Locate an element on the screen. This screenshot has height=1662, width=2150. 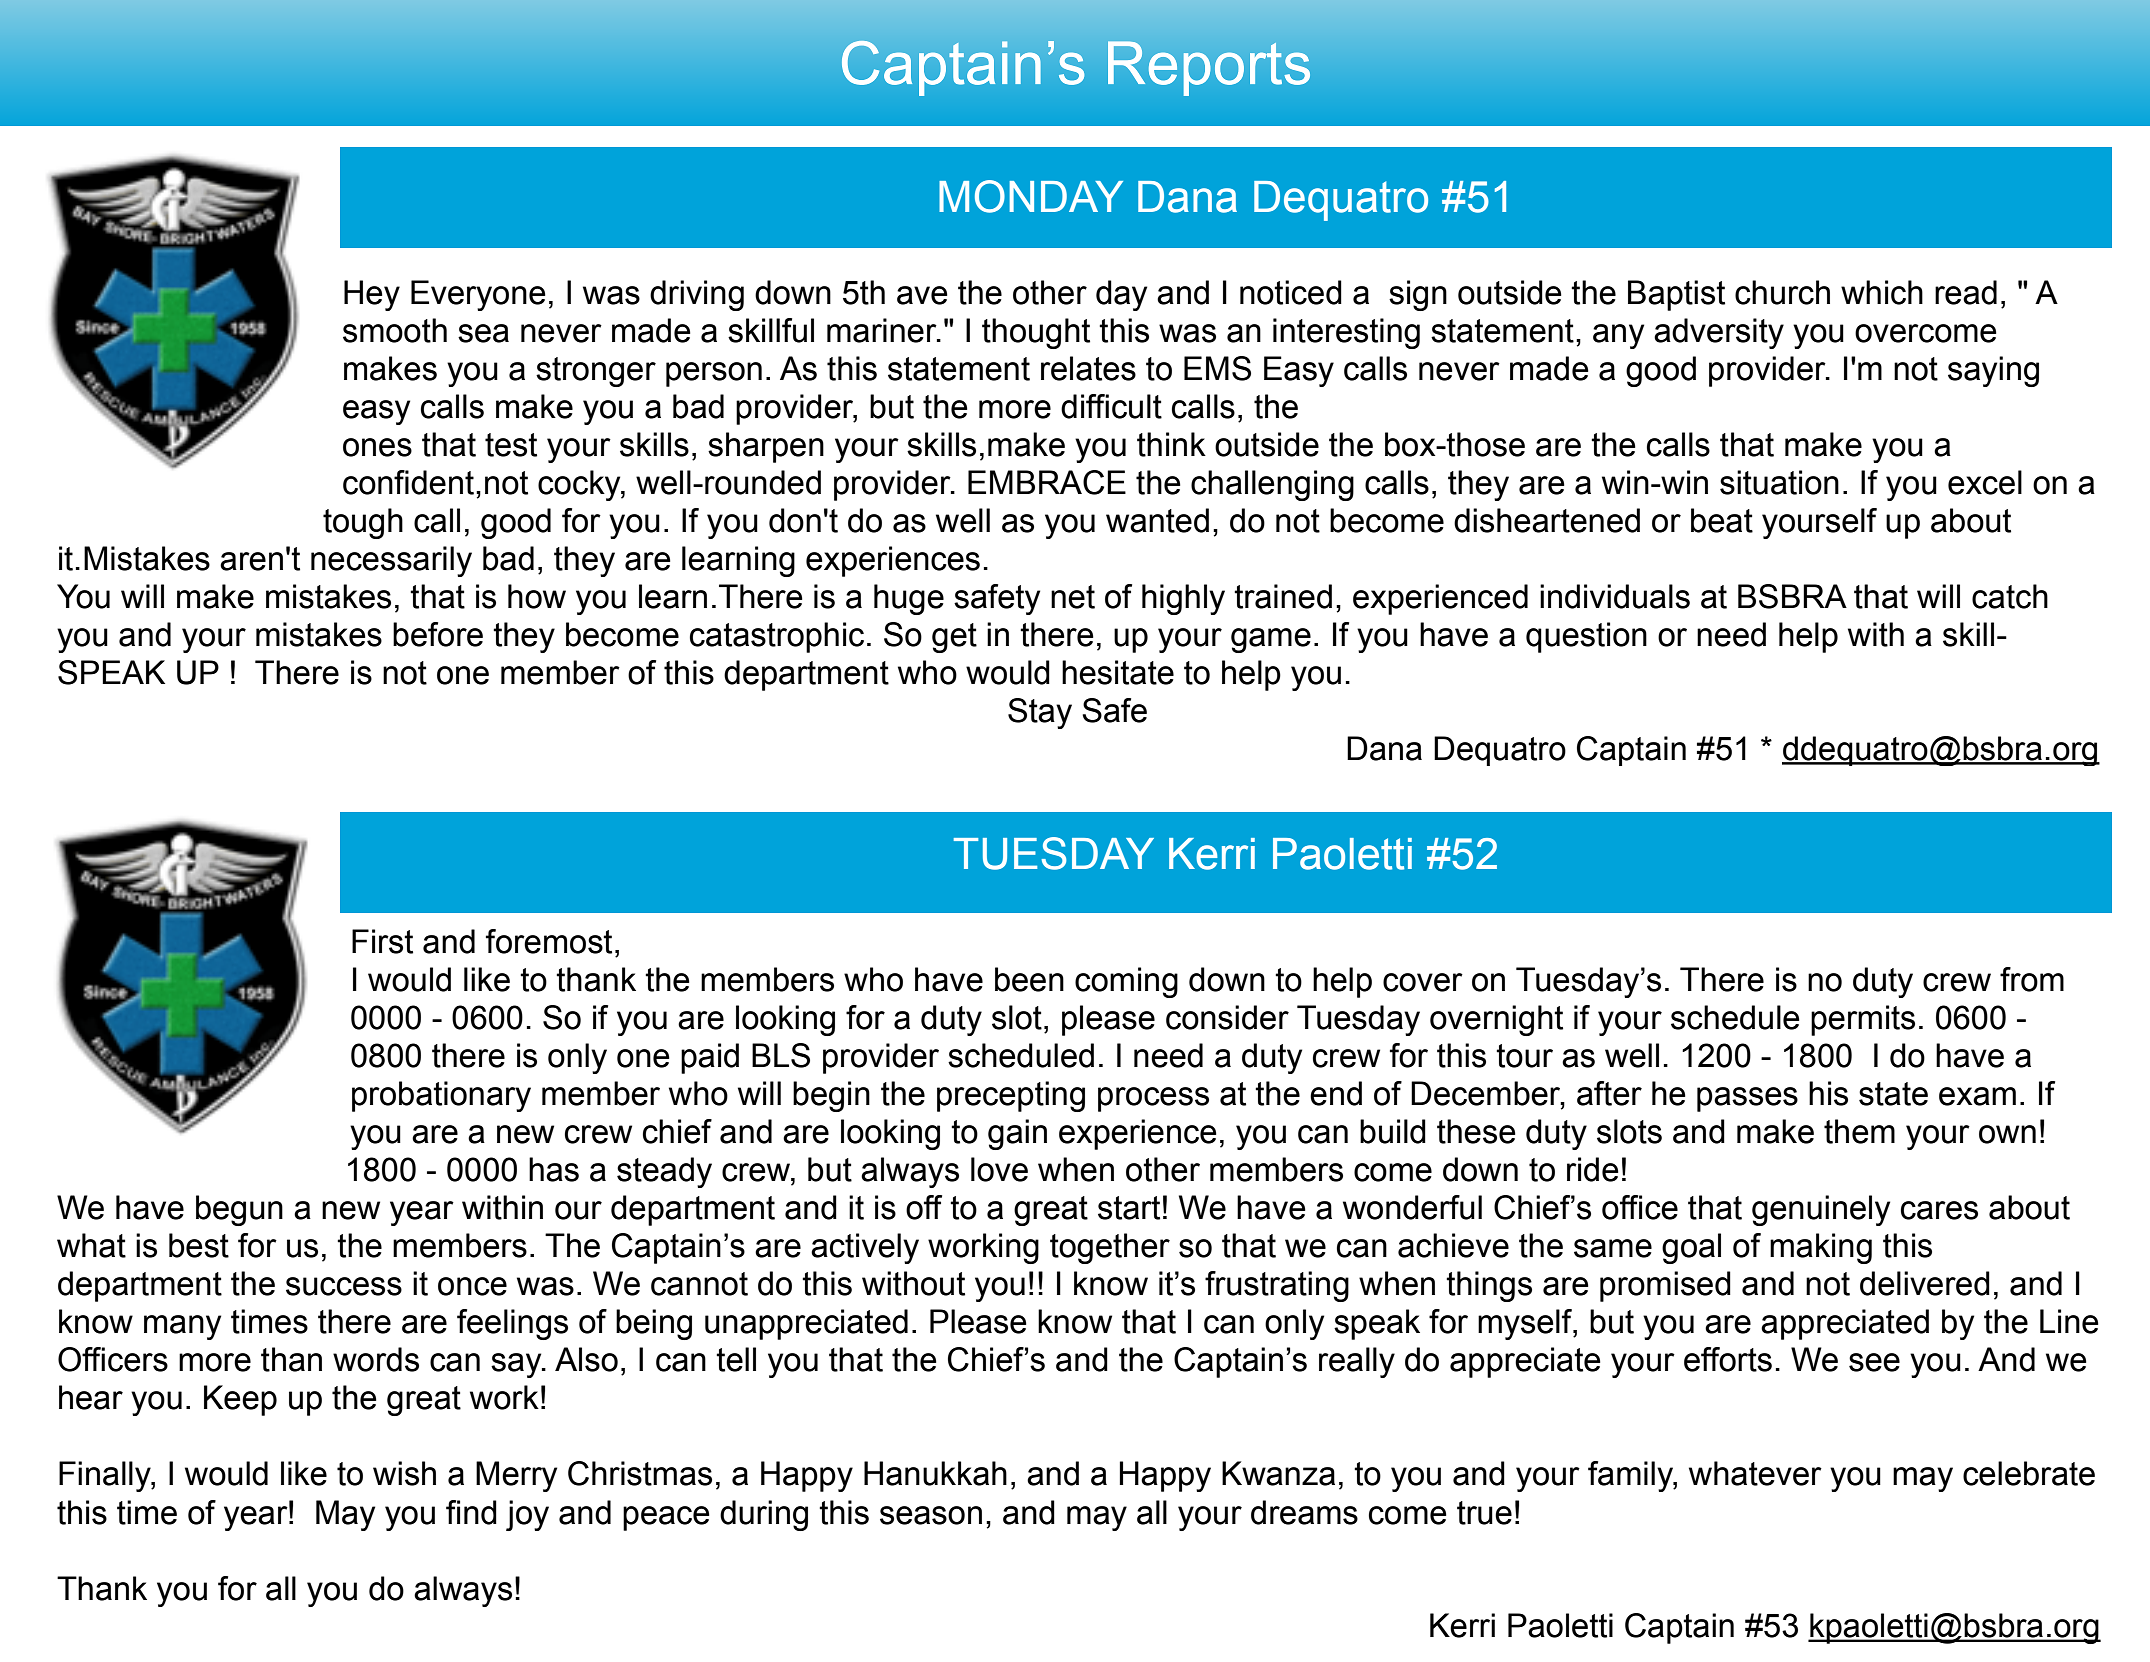
Reports is located at coordinates (1209, 68).
